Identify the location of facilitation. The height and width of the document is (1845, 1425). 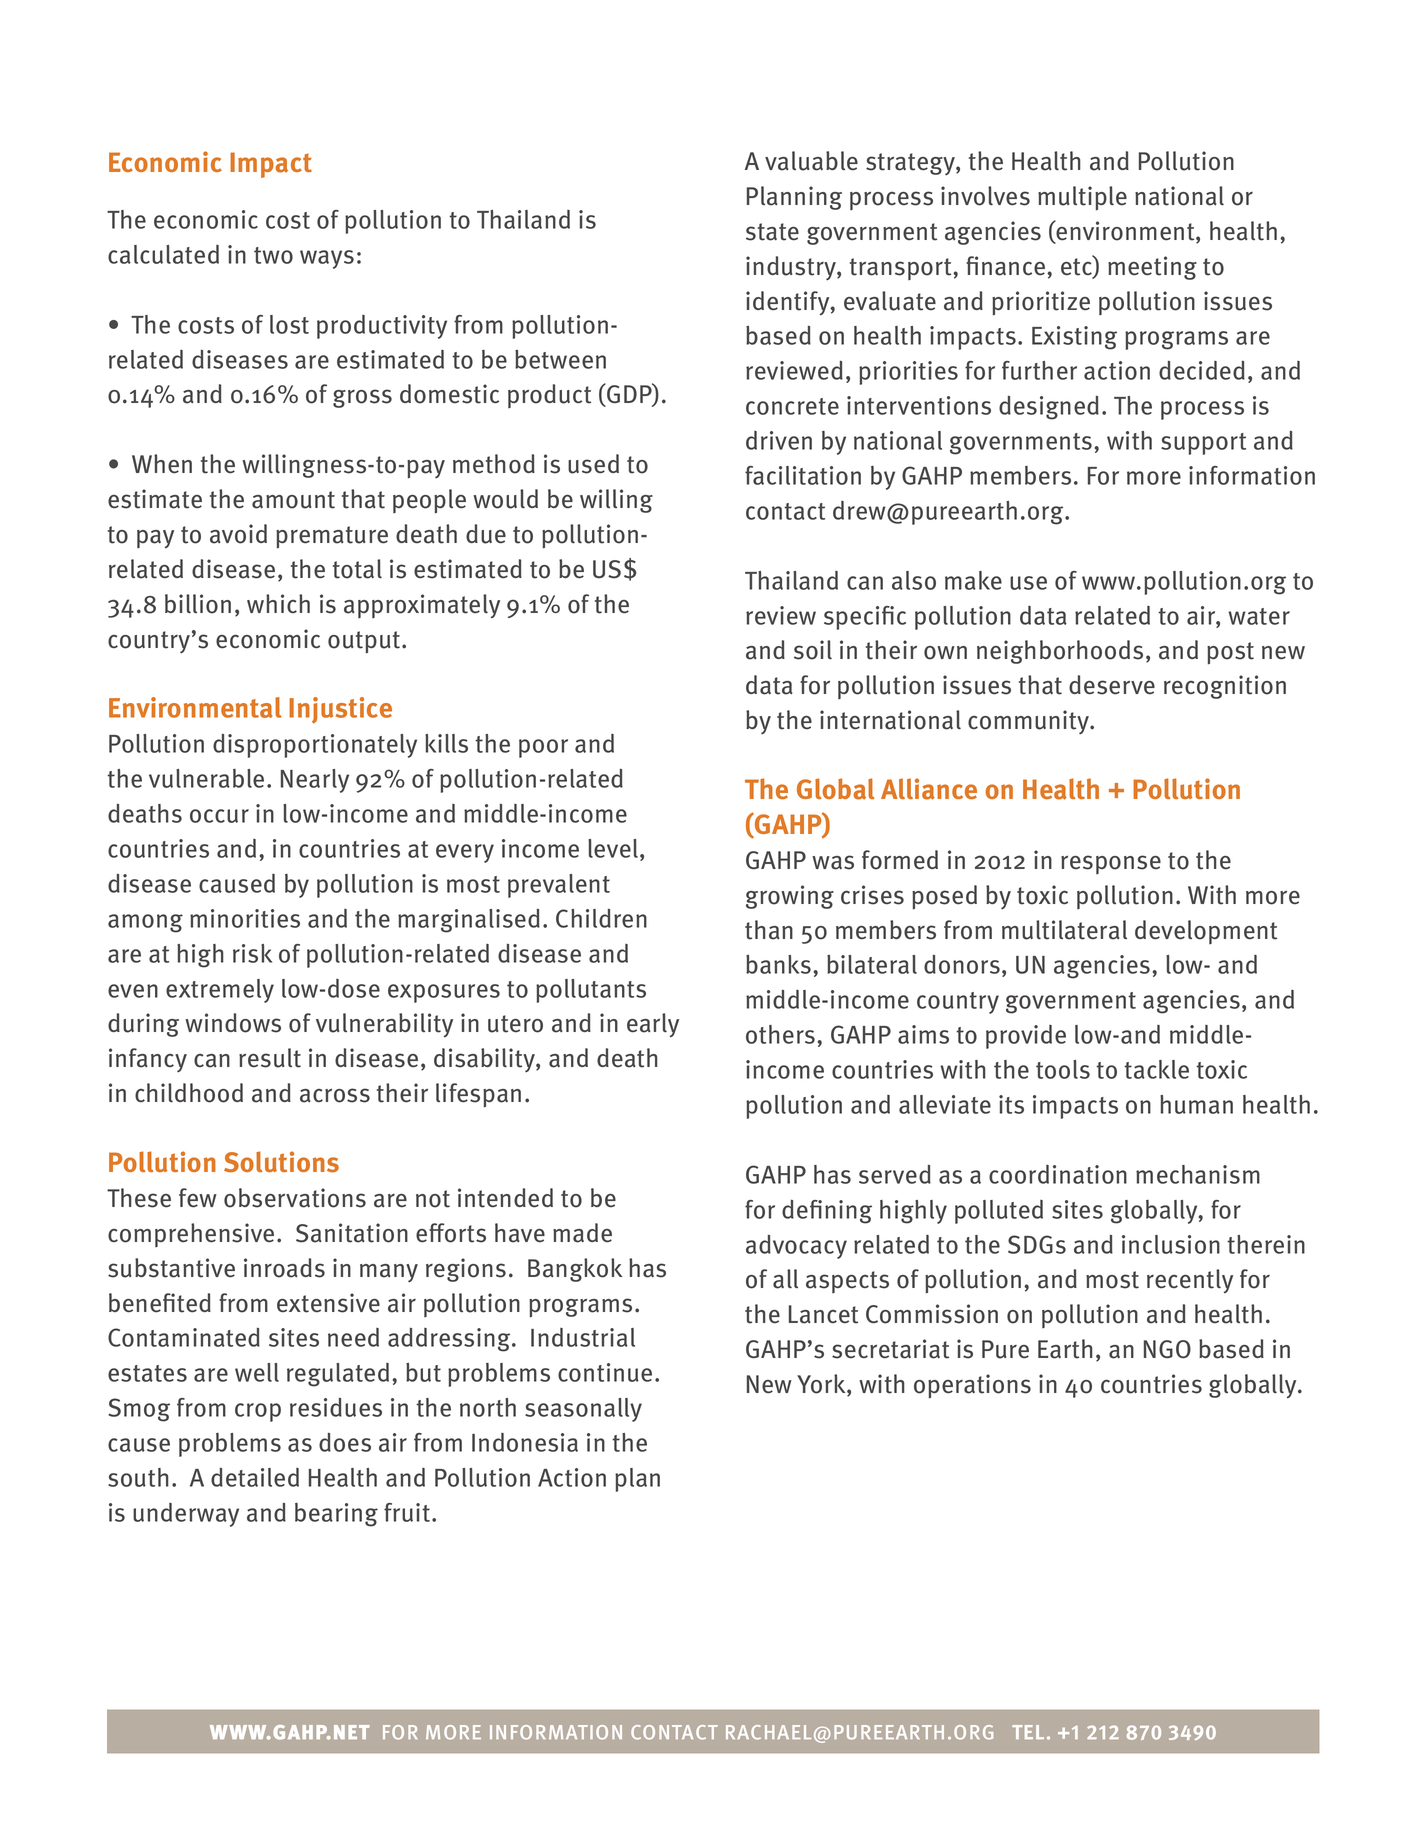
(803, 475).
